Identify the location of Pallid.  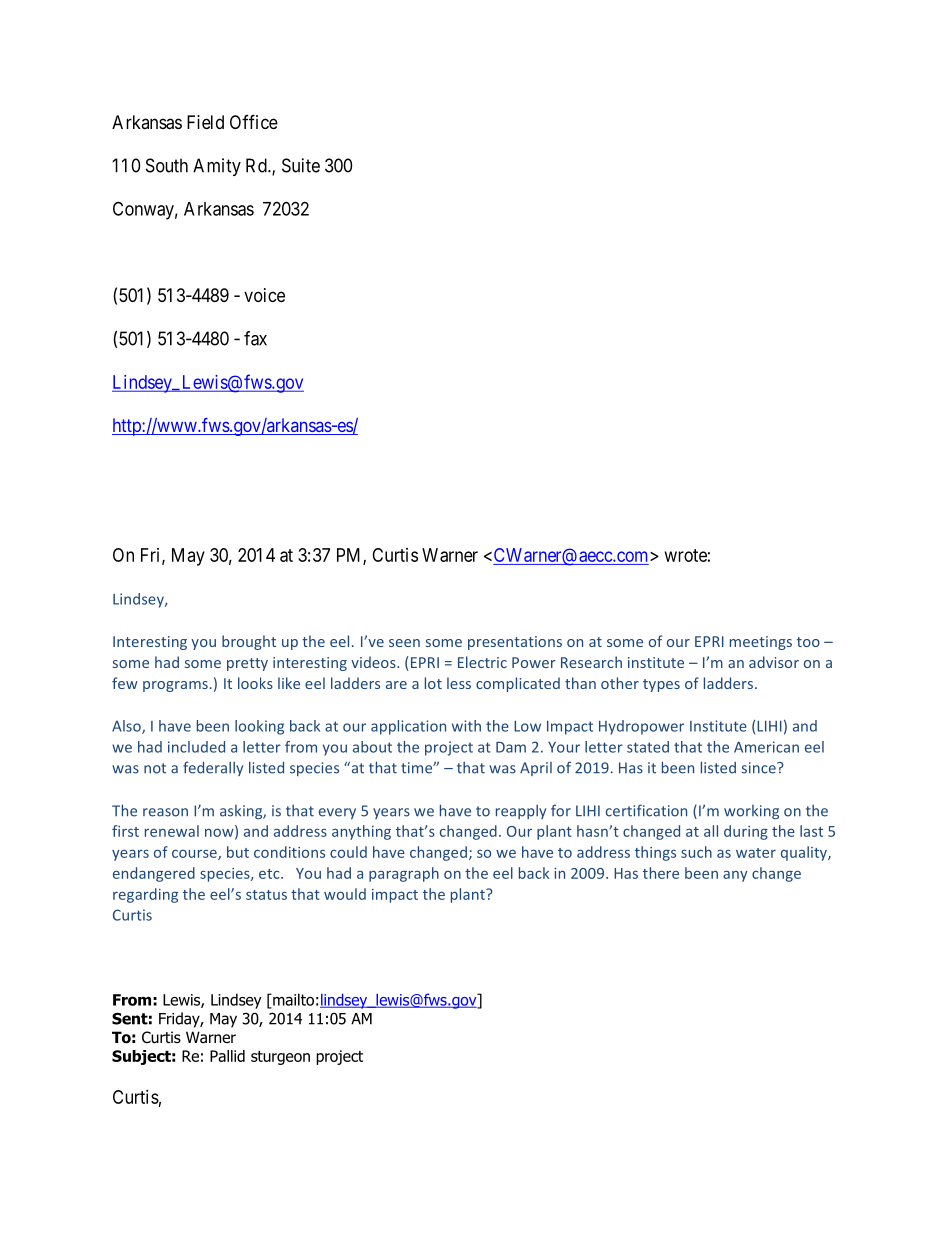
(227, 1056).
